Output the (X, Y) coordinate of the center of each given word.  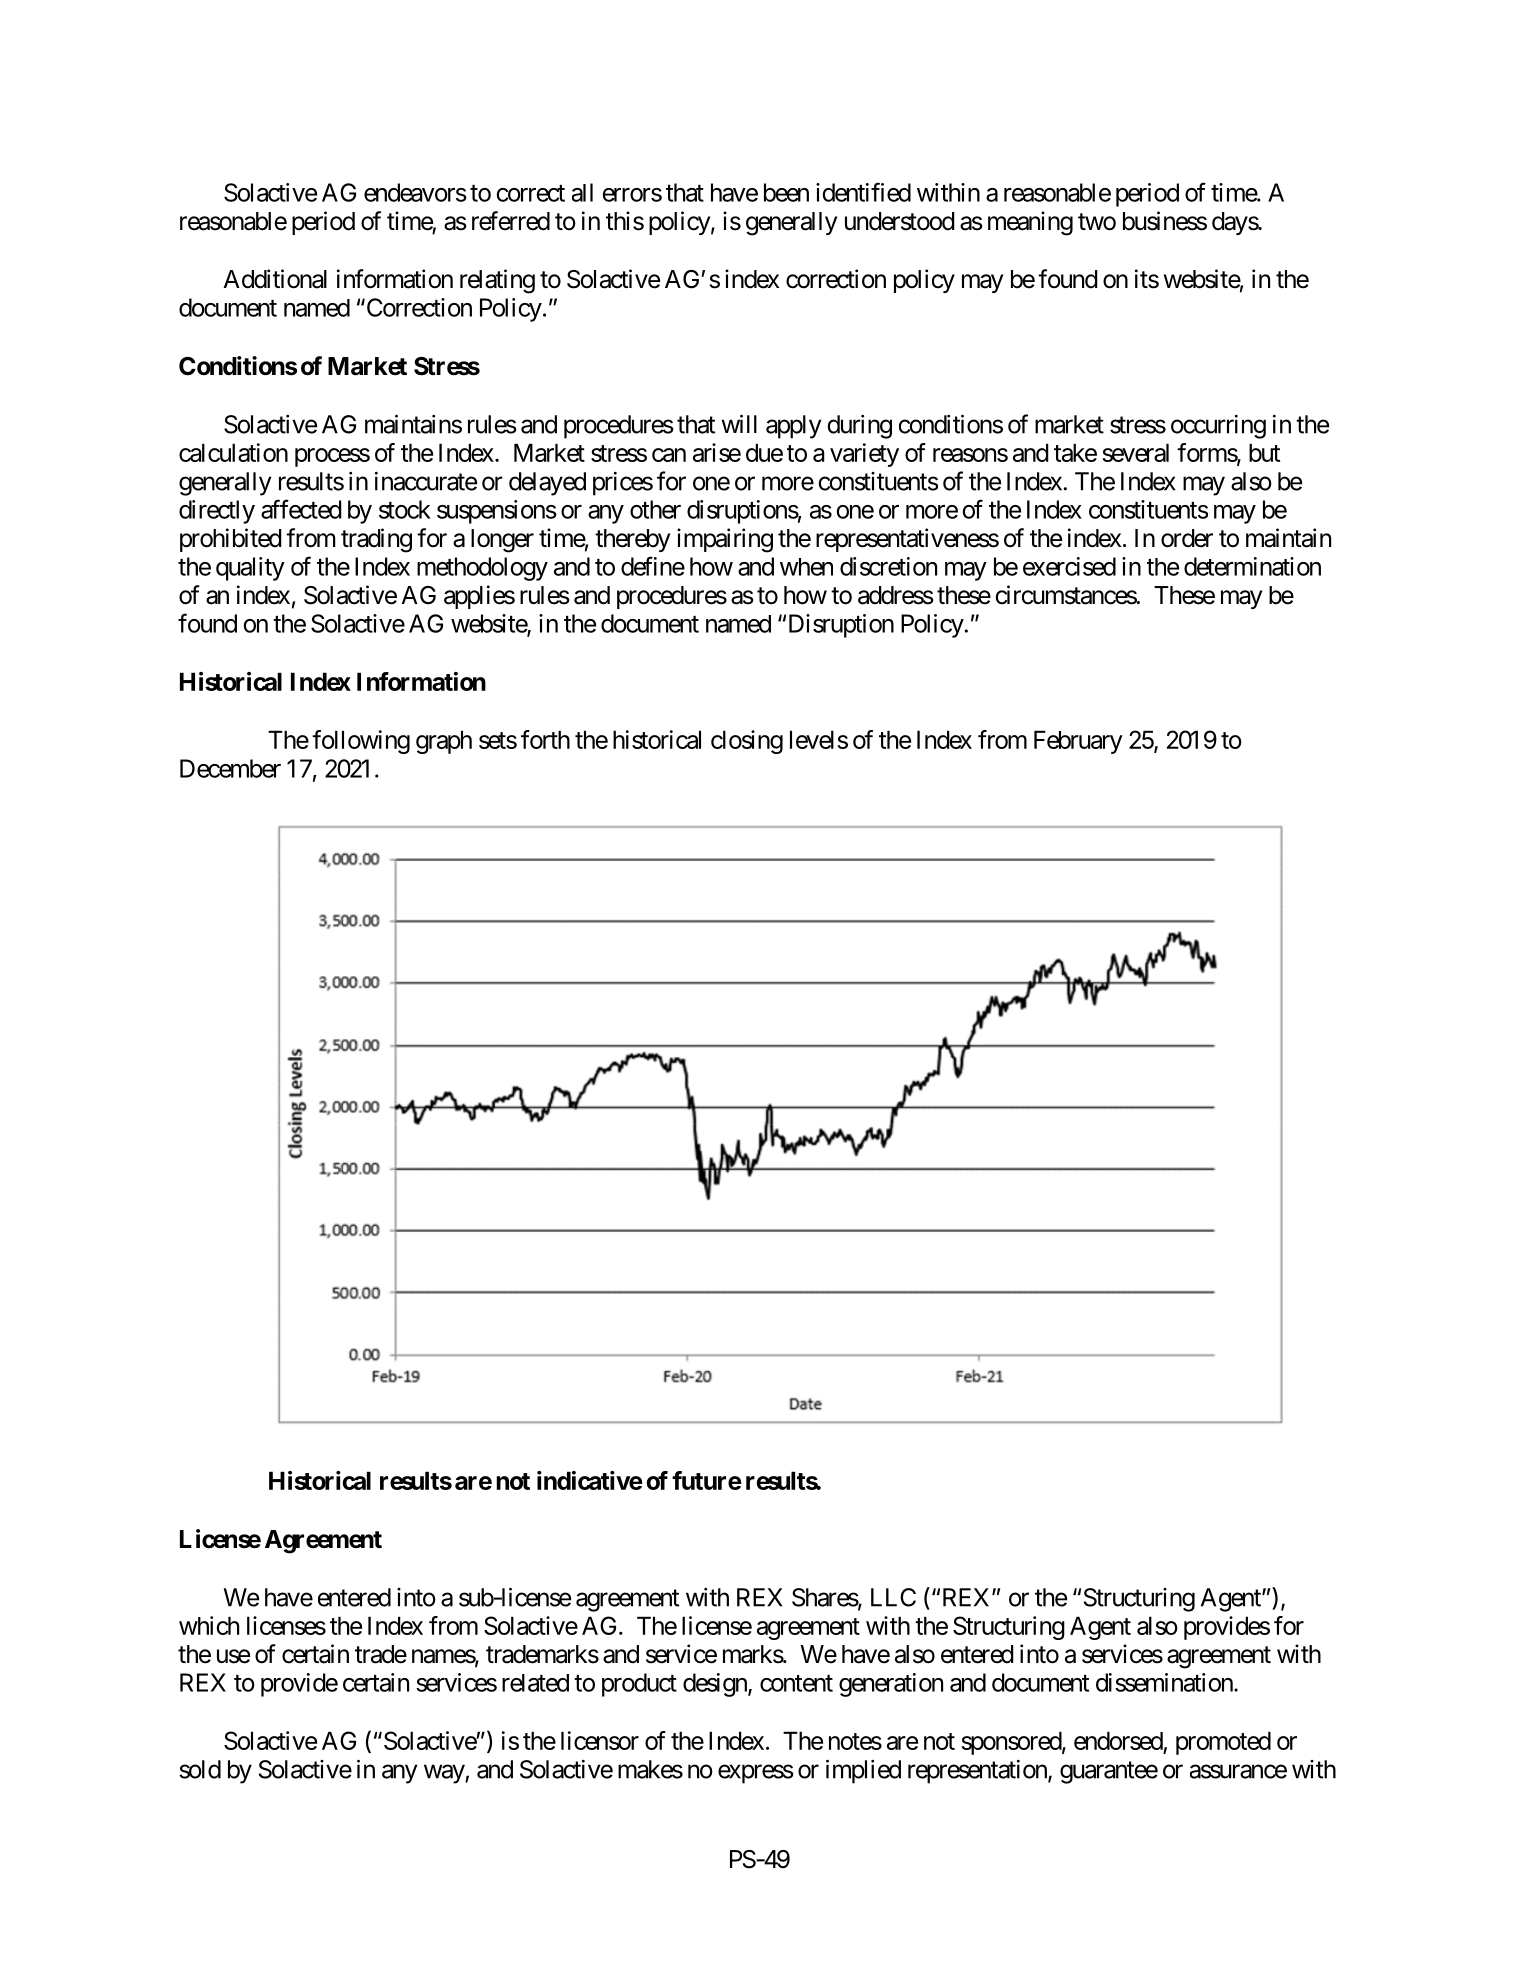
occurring (1218, 427)
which (209, 1625)
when (806, 567)
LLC (893, 1597)
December (230, 768)
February (1078, 742)
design (716, 1685)
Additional (275, 279)
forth (545, 739)
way (445, 1774)
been (786, 192)
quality (250, 569)
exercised (1069, 566)
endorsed (1118, 1740)
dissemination (1164, 1682)
